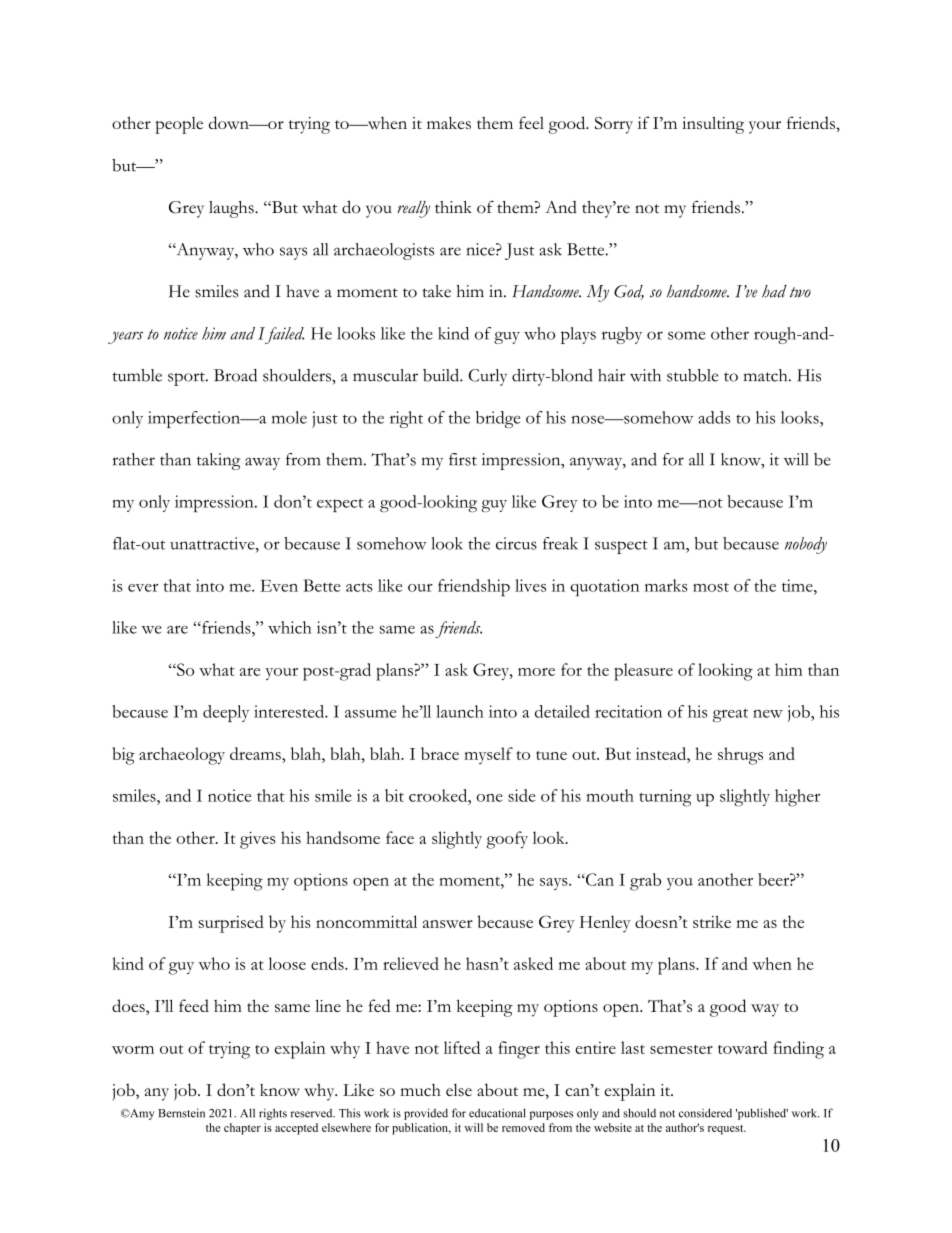 This document has height=1233, width=952. I want to click on educational, so click(497, 1113).
